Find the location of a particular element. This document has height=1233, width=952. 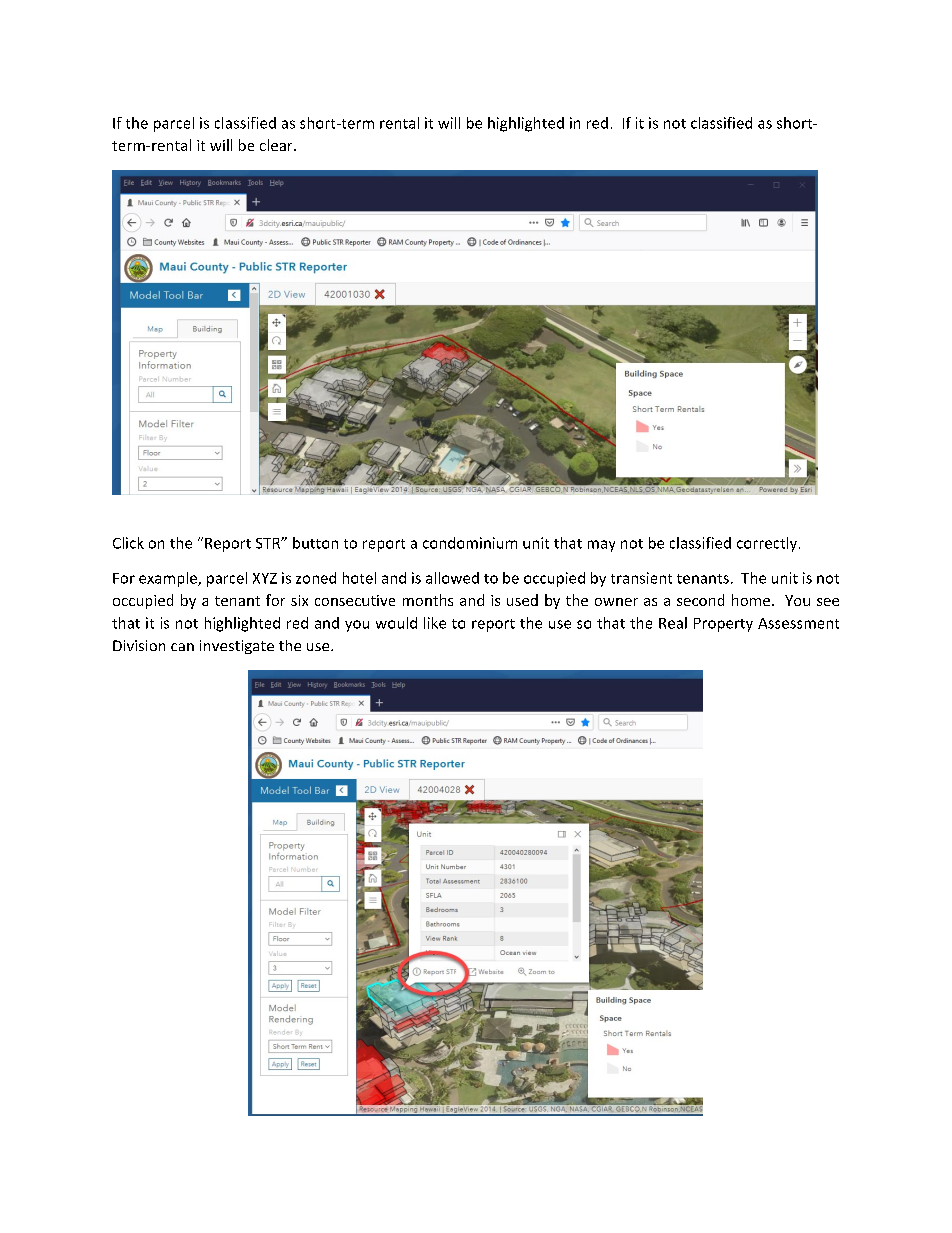

condominium is located at coordinates (470, 543).
